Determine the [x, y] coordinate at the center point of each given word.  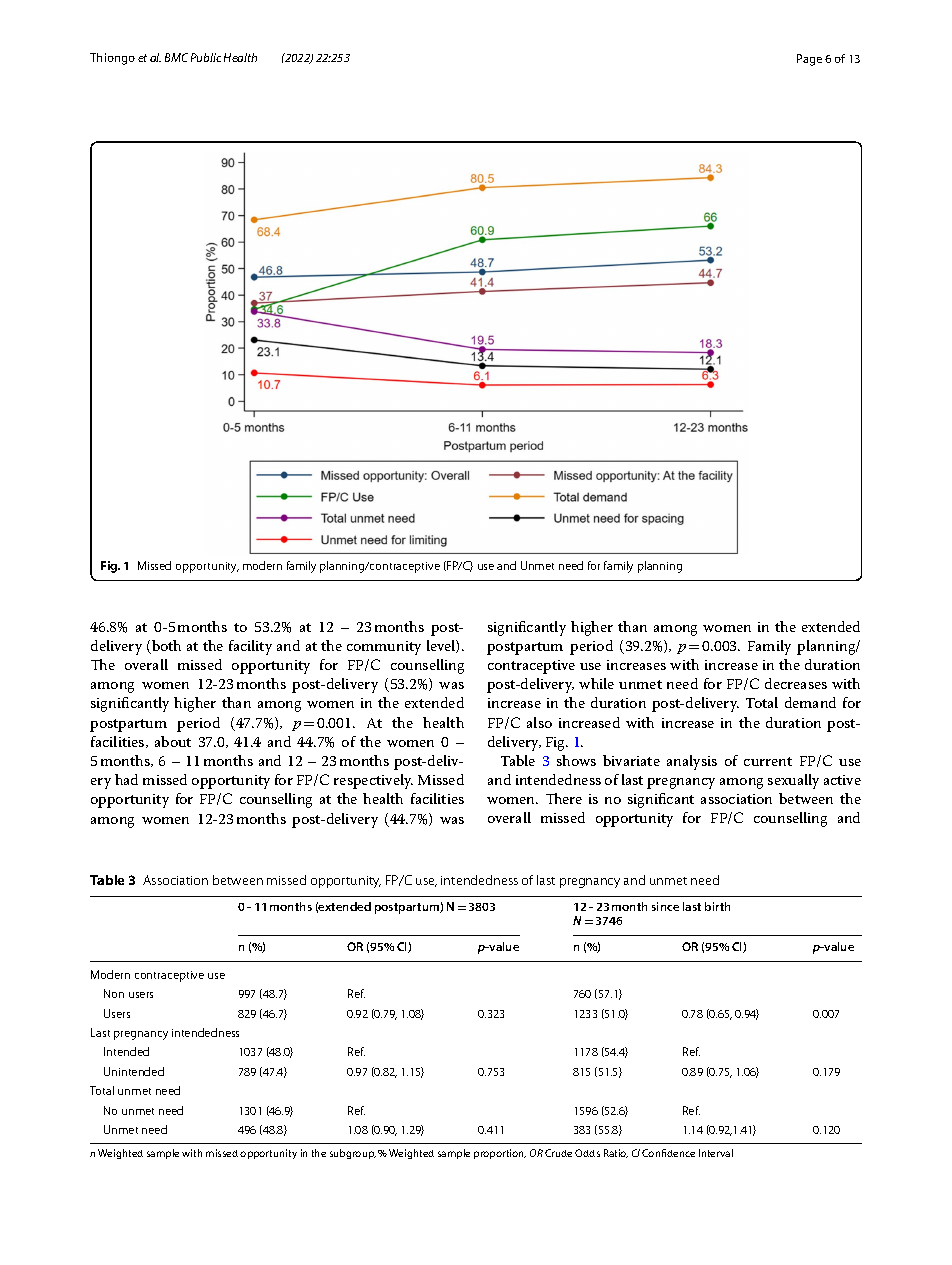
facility [250, 647]
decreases [796, 683]
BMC [176, 57]
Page [809, 60]
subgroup [353, 1154]
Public [206, 57]
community [384, 648]
